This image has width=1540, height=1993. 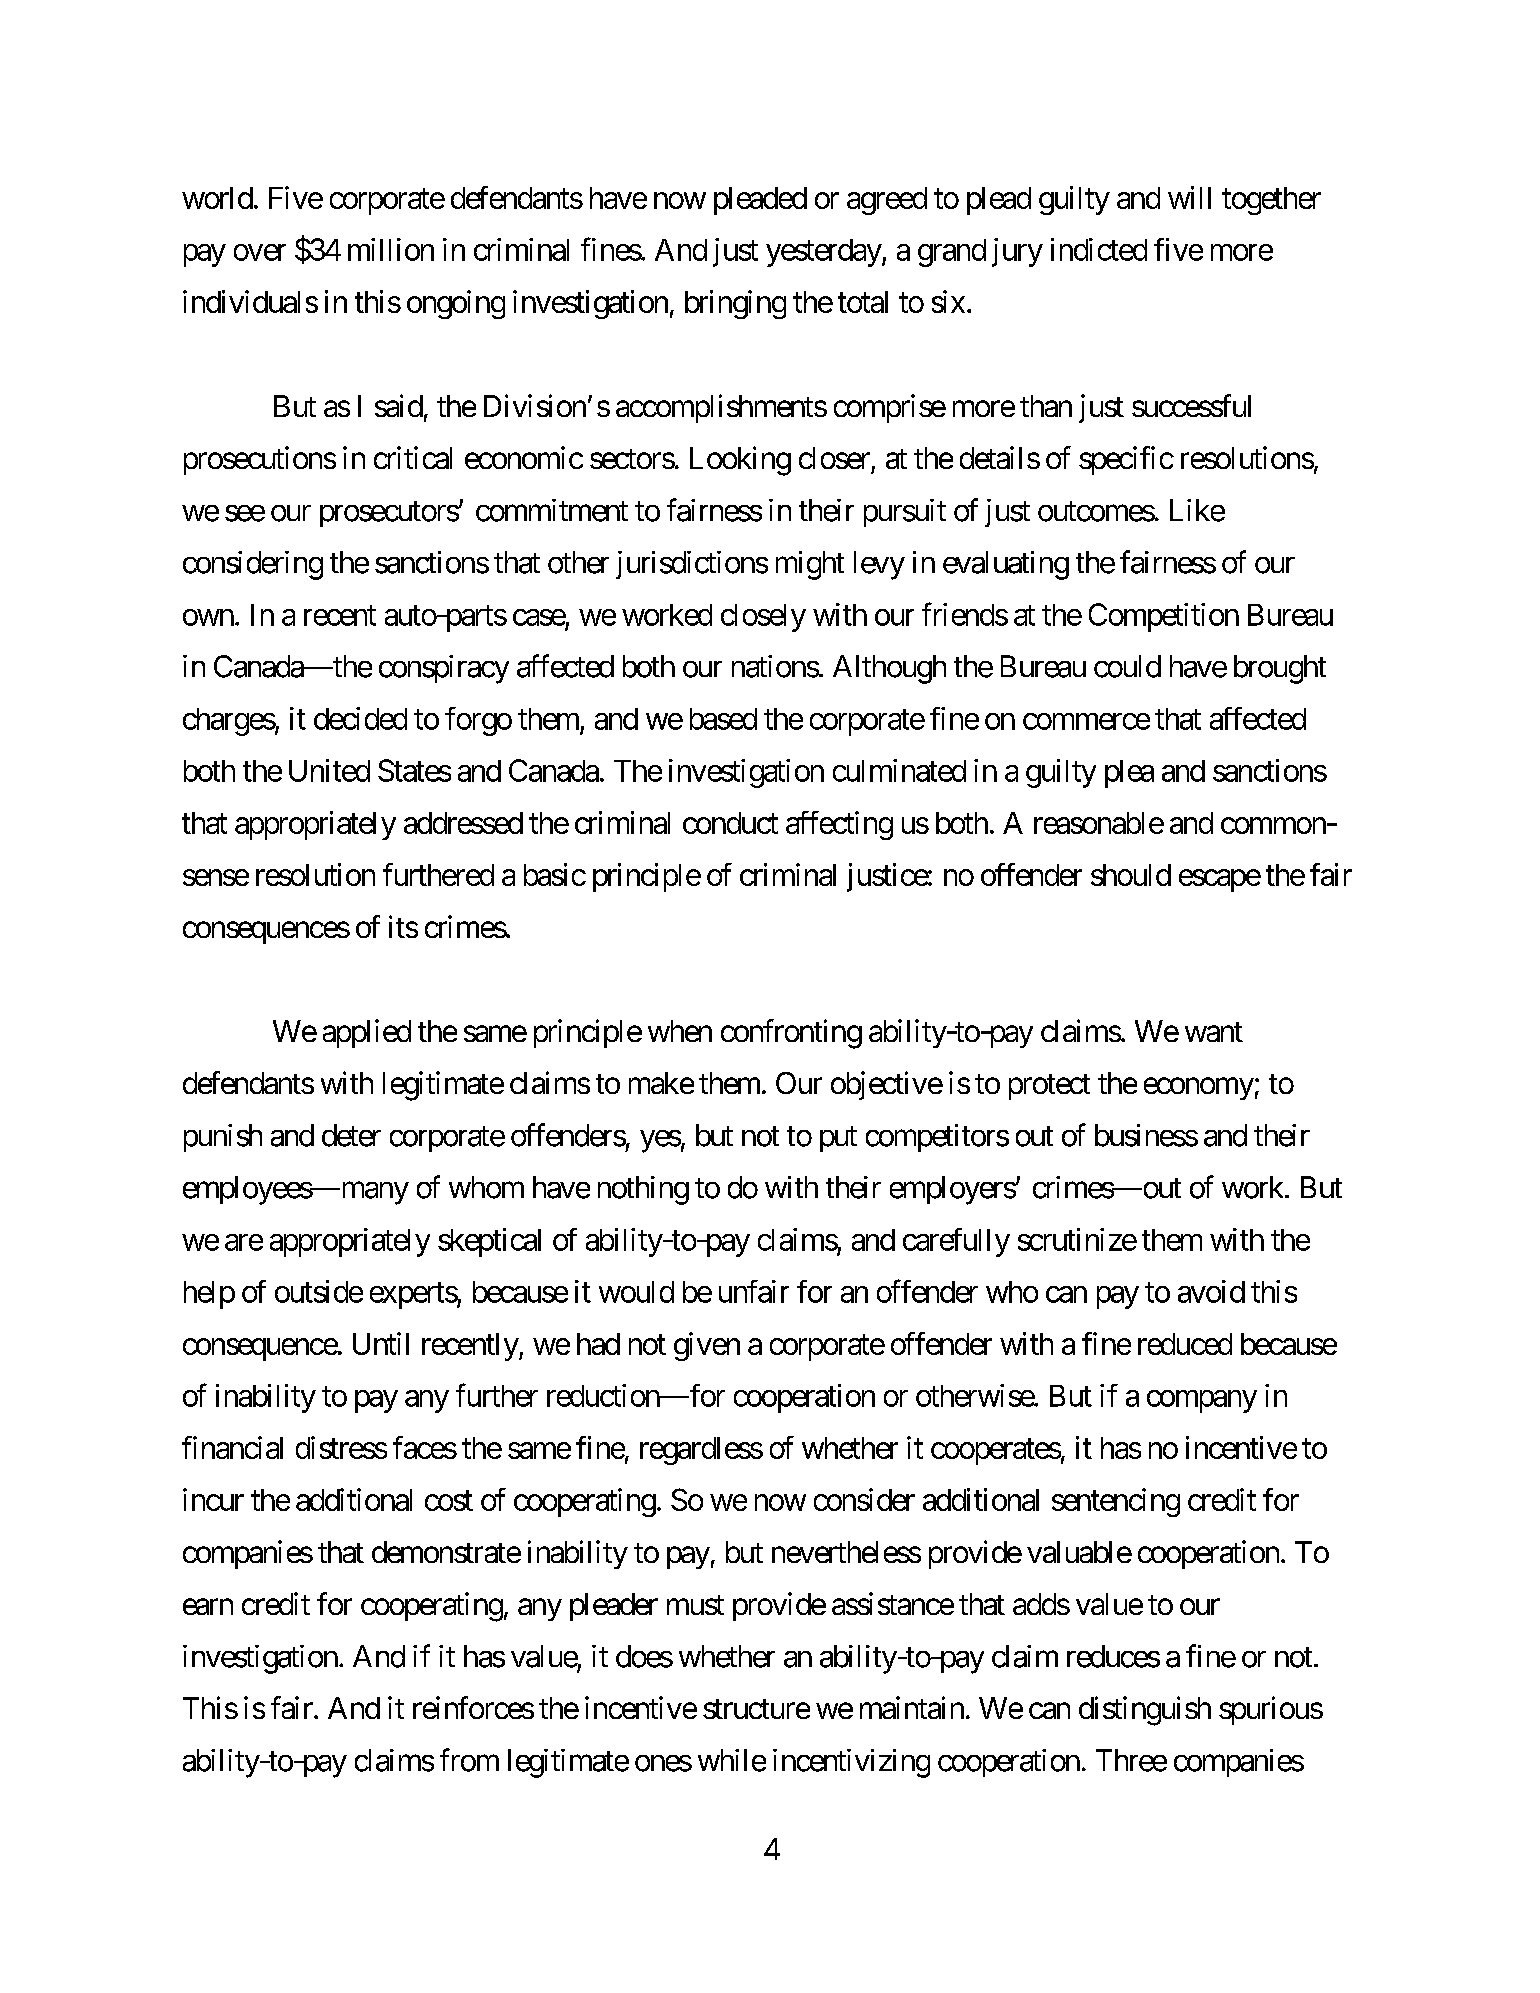 What do you see at coordinates (391, 249) in the image?
I see `million` at bounding box center [391, 249].
